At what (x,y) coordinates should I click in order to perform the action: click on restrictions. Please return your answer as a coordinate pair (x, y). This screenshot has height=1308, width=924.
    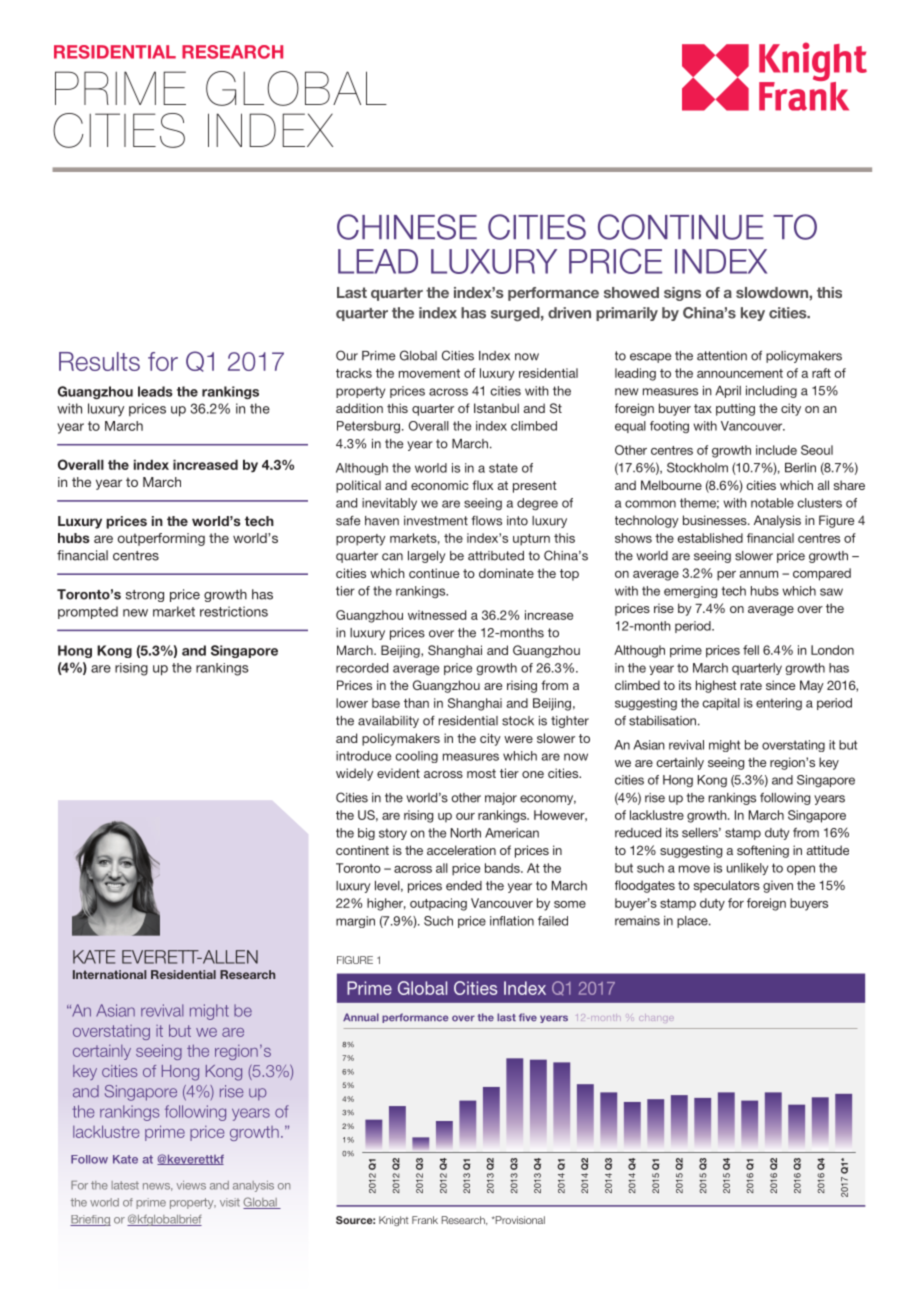
    Looking at the image, I should click on (234, 611).
